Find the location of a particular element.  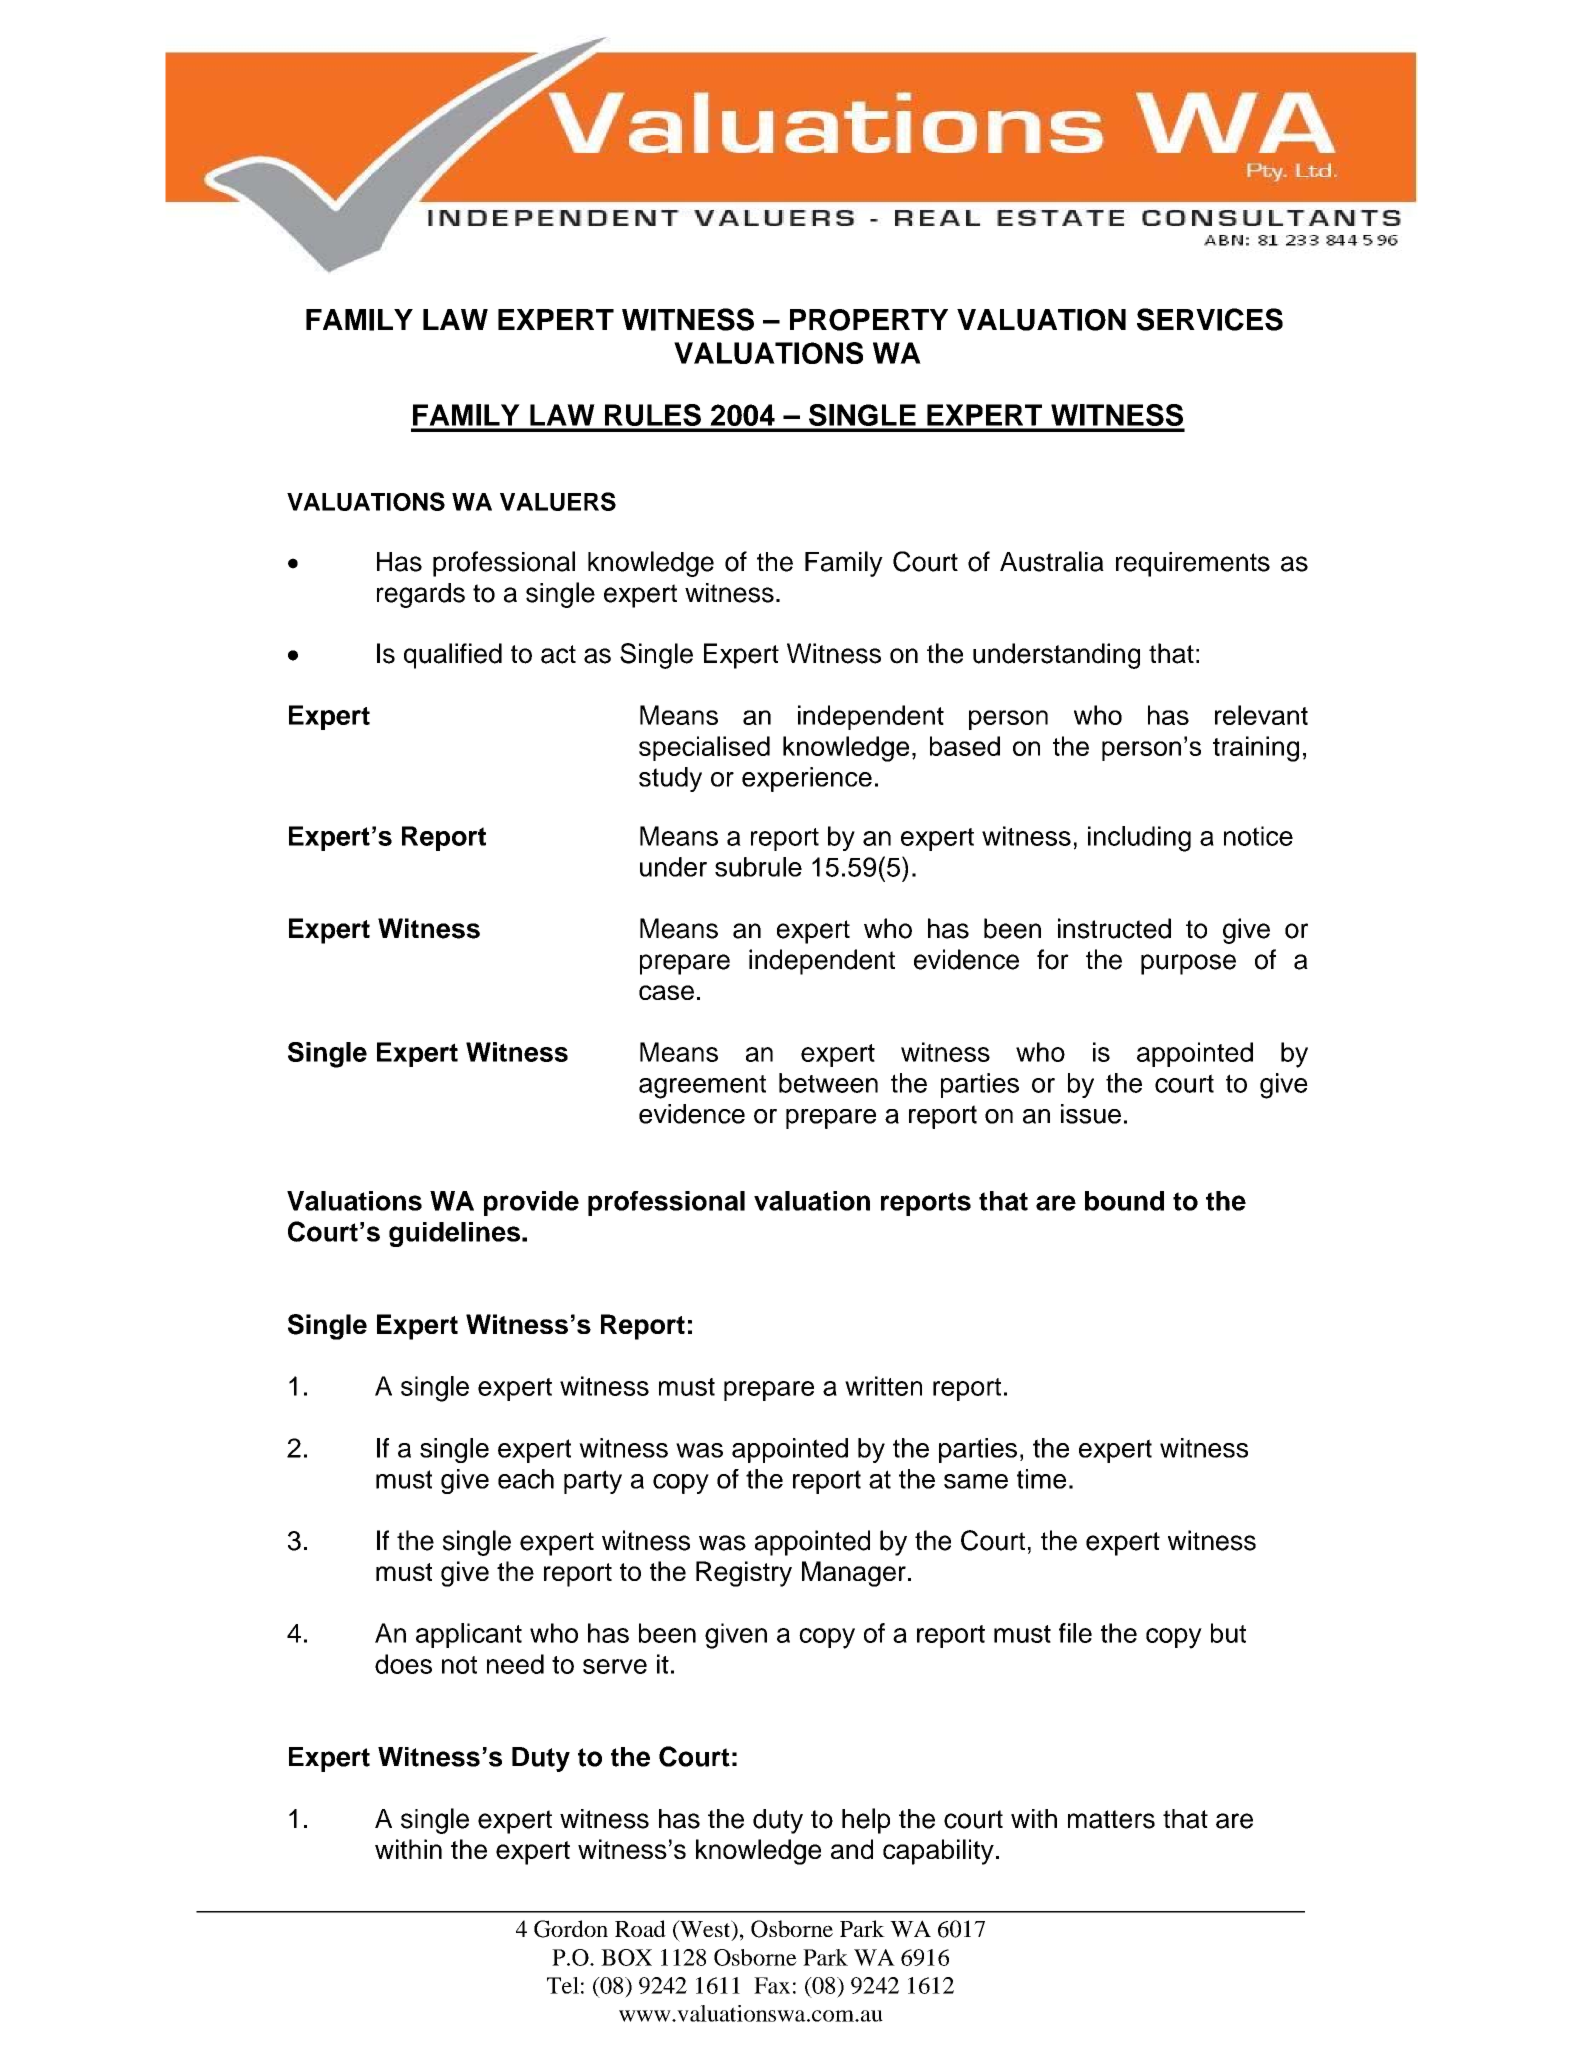

Gordon is located at coordinates (571, 1929).
